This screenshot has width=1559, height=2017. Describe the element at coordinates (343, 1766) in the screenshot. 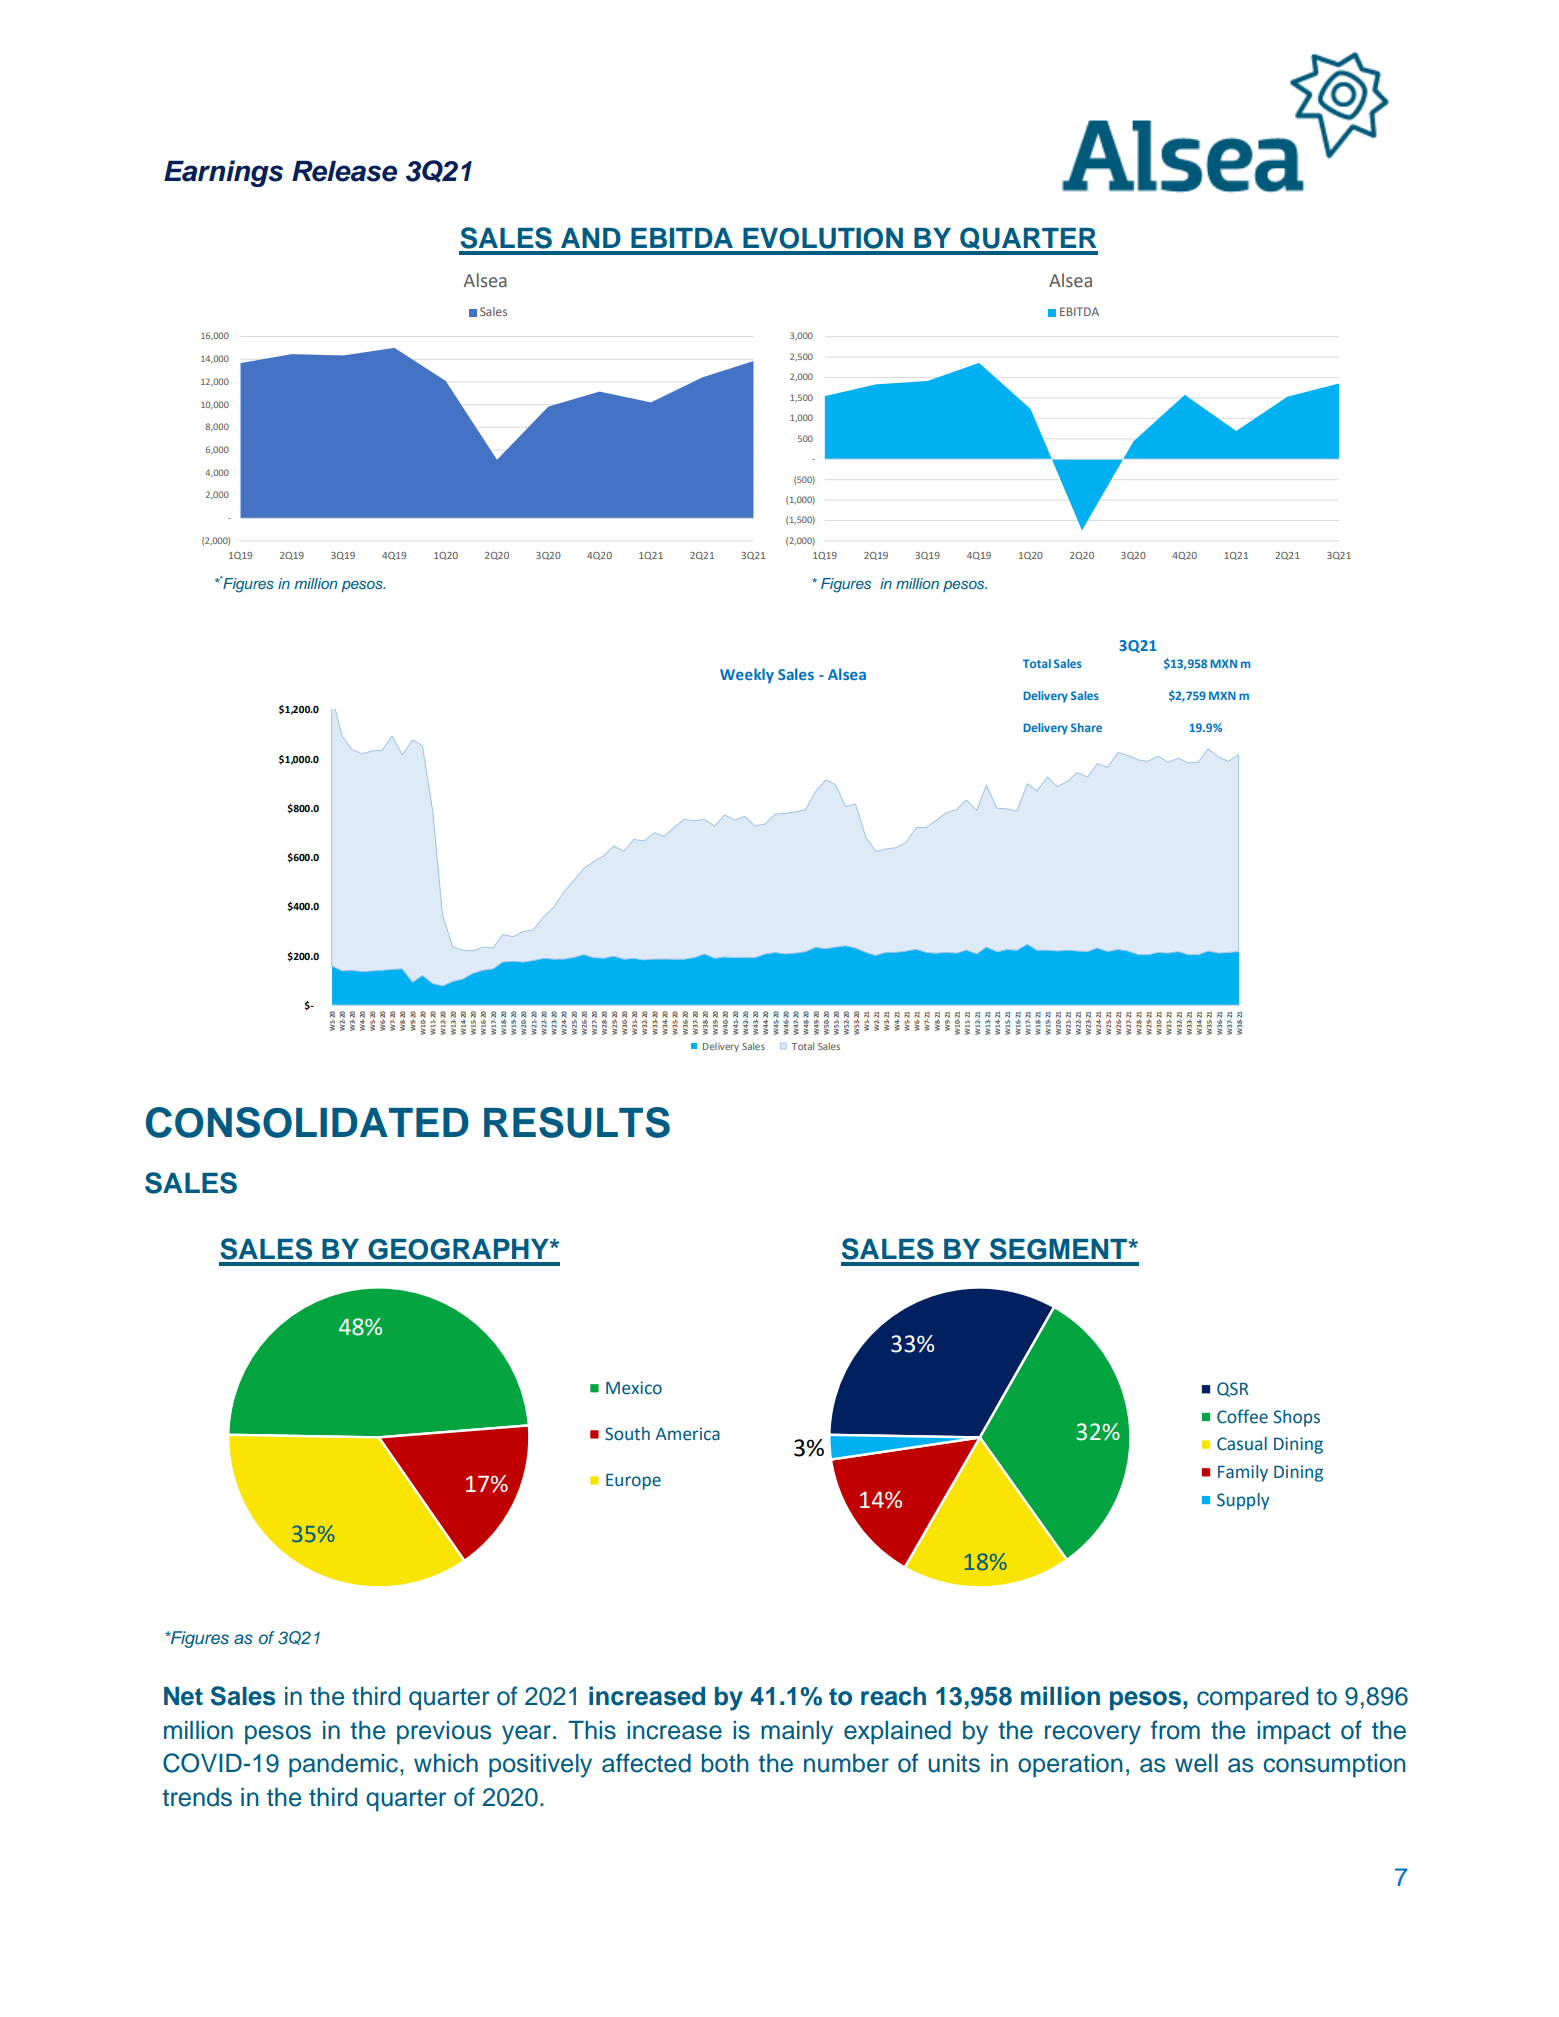

I see `pandemic` at that location.
